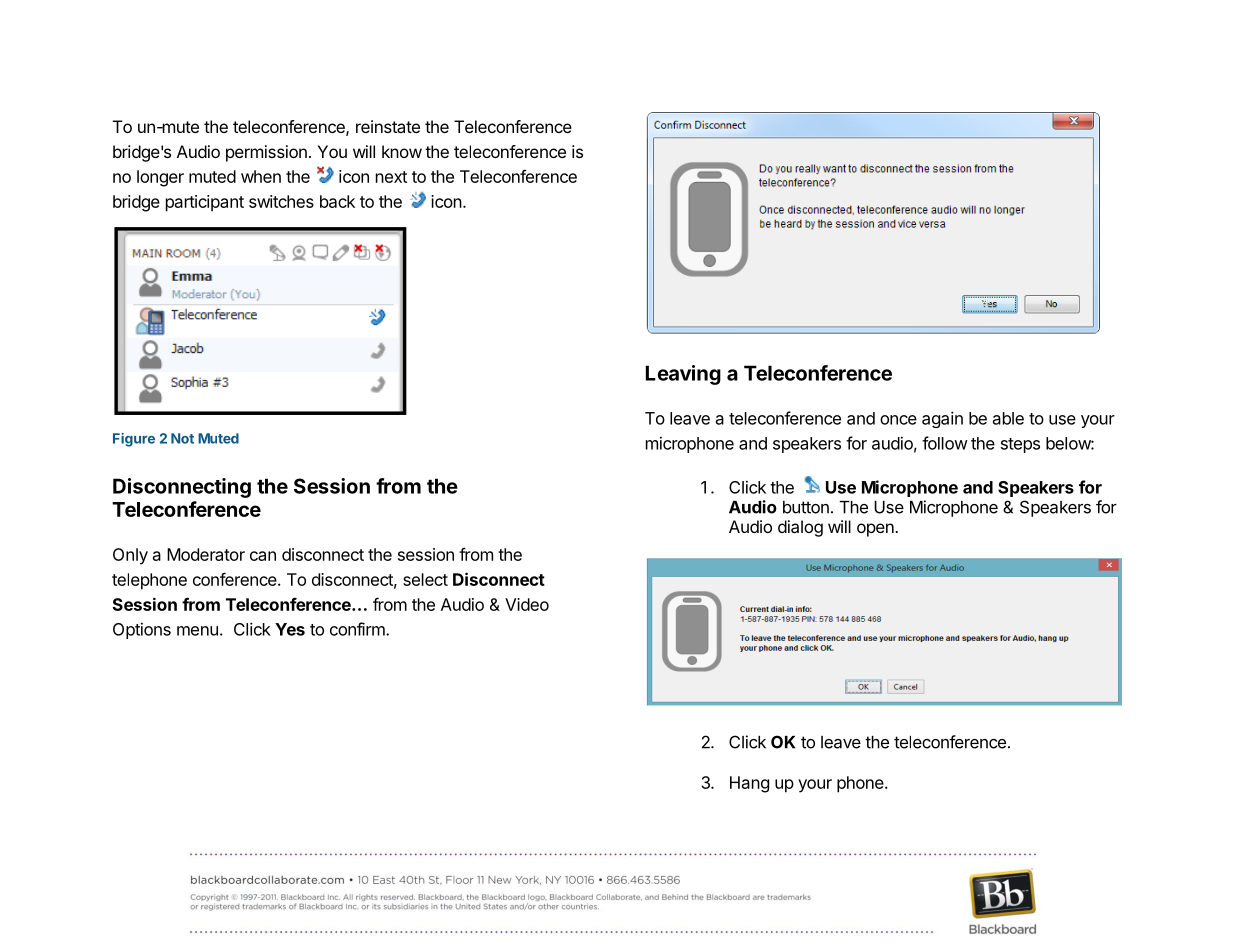  I want to click on menu, so click(197, 631).
